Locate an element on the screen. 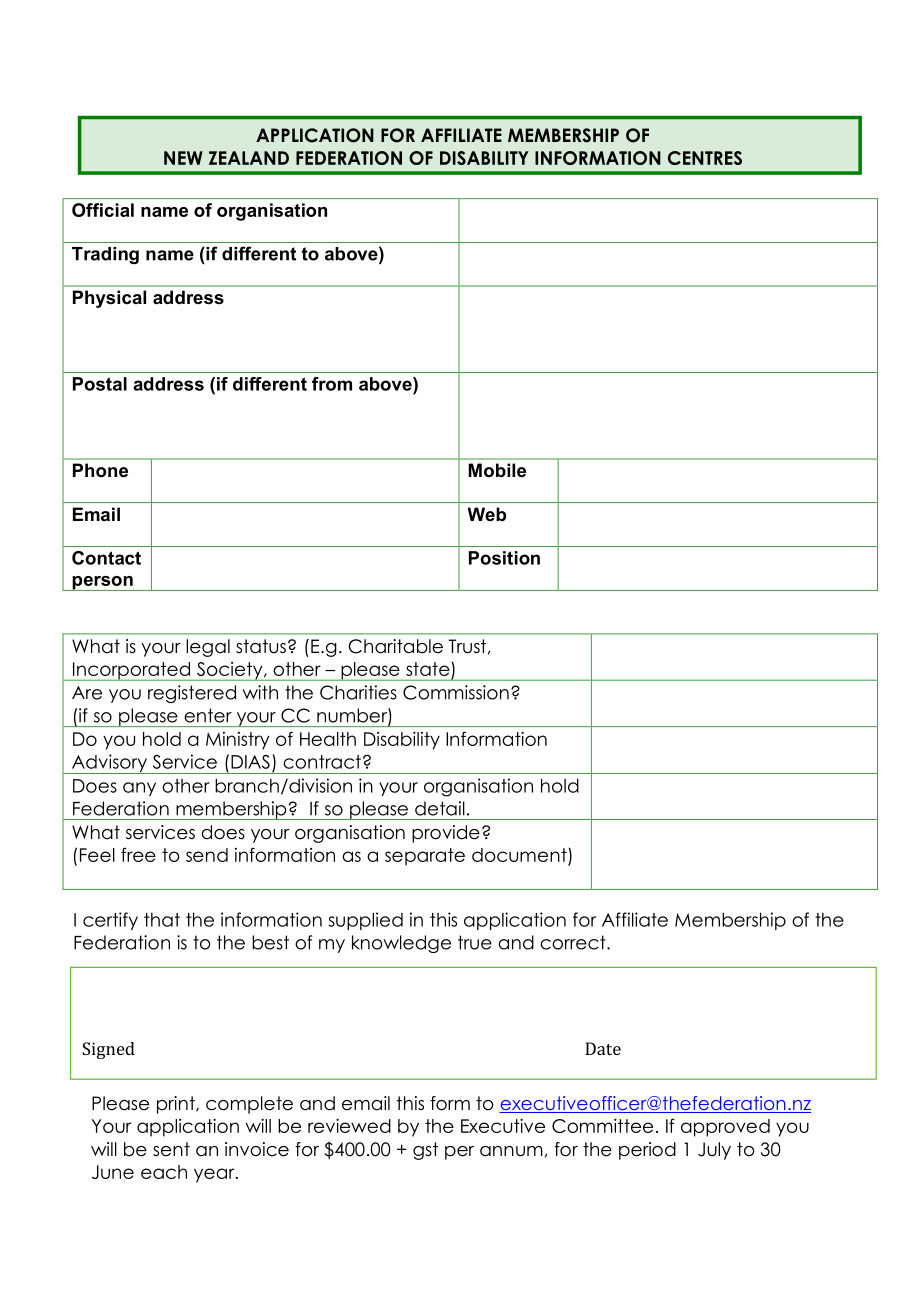 This screenshot has height=1308, width=924. sent is located at coordinates (171, 1149).
